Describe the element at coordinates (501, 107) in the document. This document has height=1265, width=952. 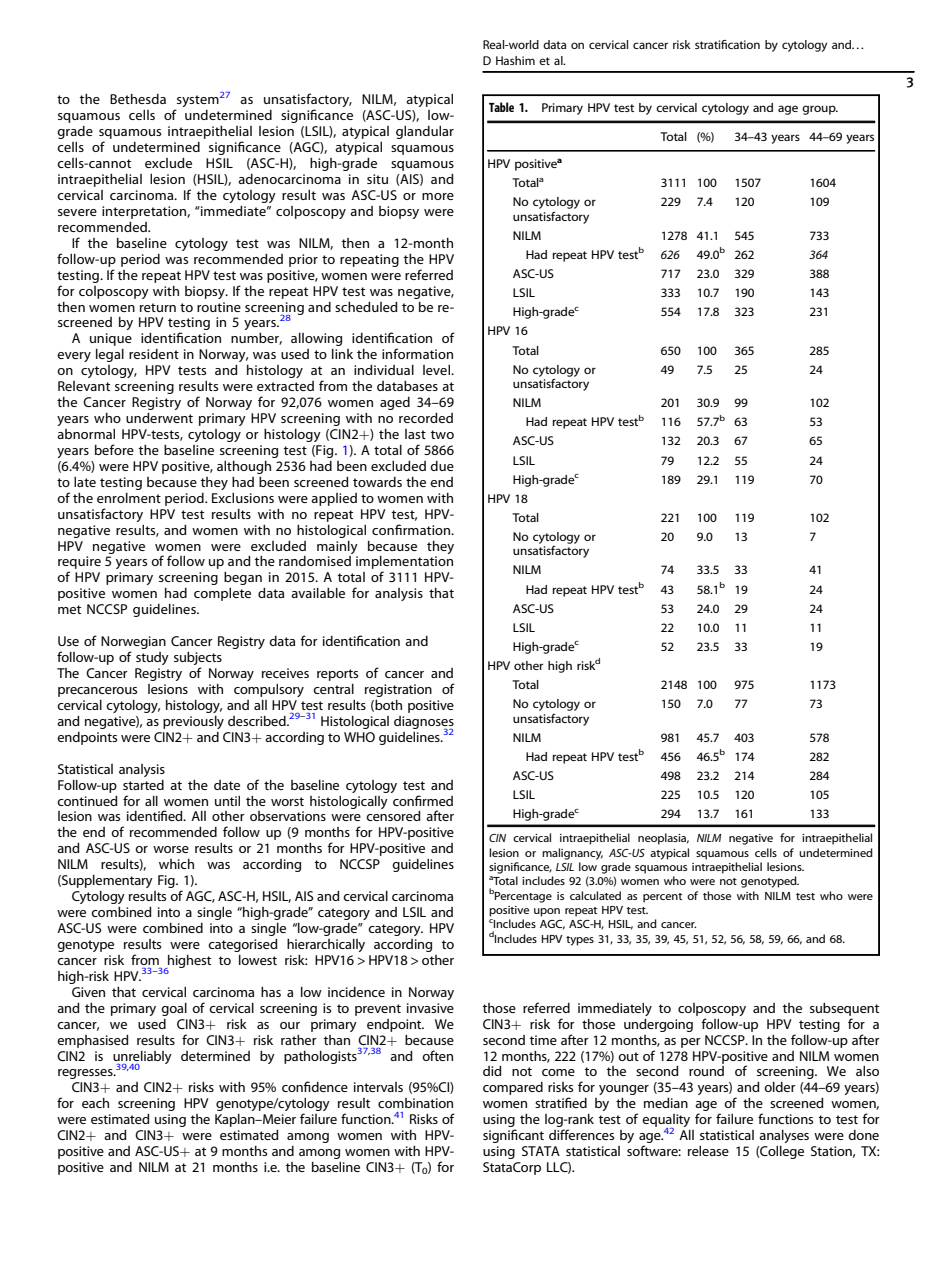
I see `Table` at that location.
